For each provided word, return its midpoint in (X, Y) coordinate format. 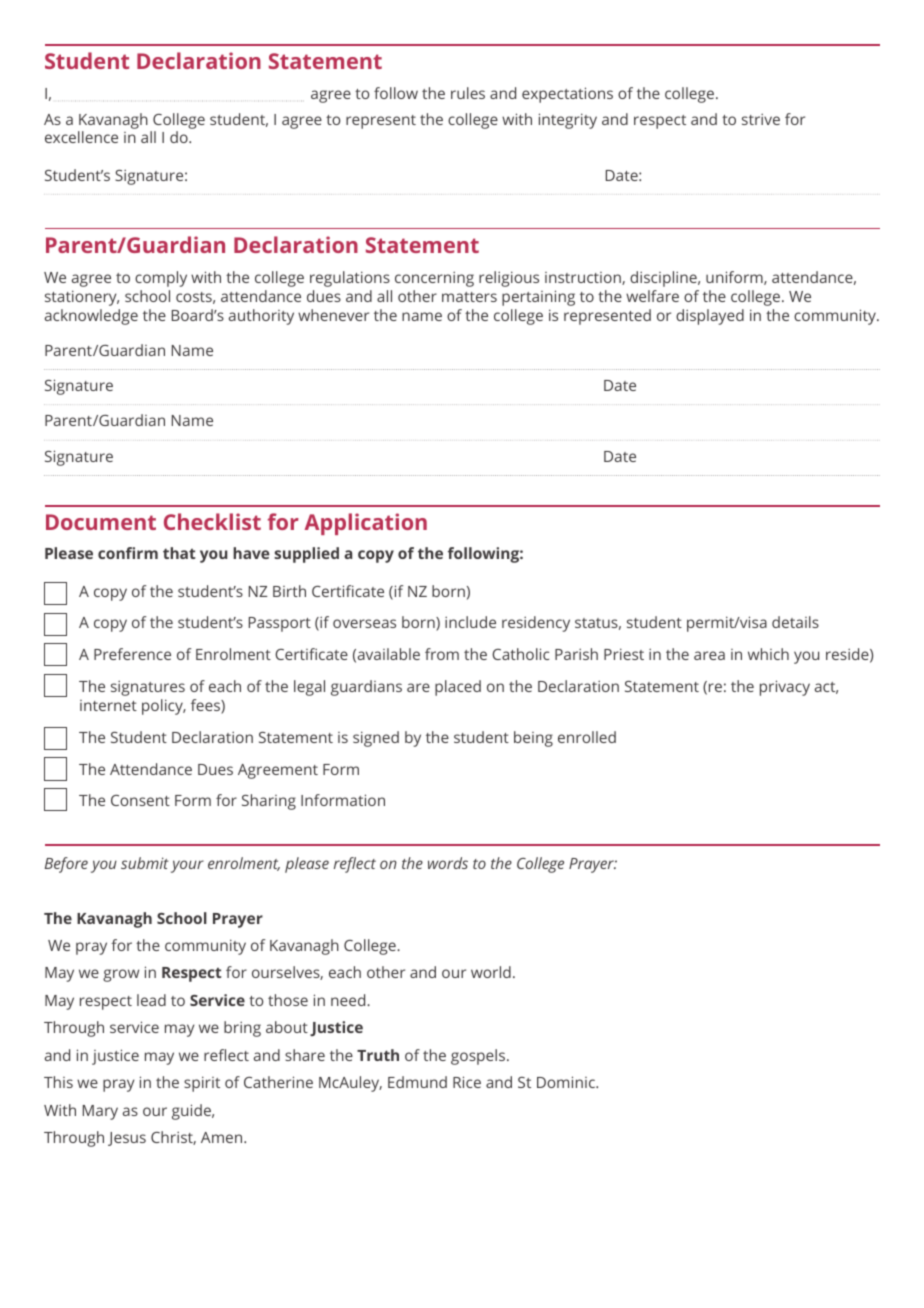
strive (761, 119)
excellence (81, 137)
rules (468, 93)
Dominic (567, 1082)
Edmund (417, 1082)
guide (192, 1112)
